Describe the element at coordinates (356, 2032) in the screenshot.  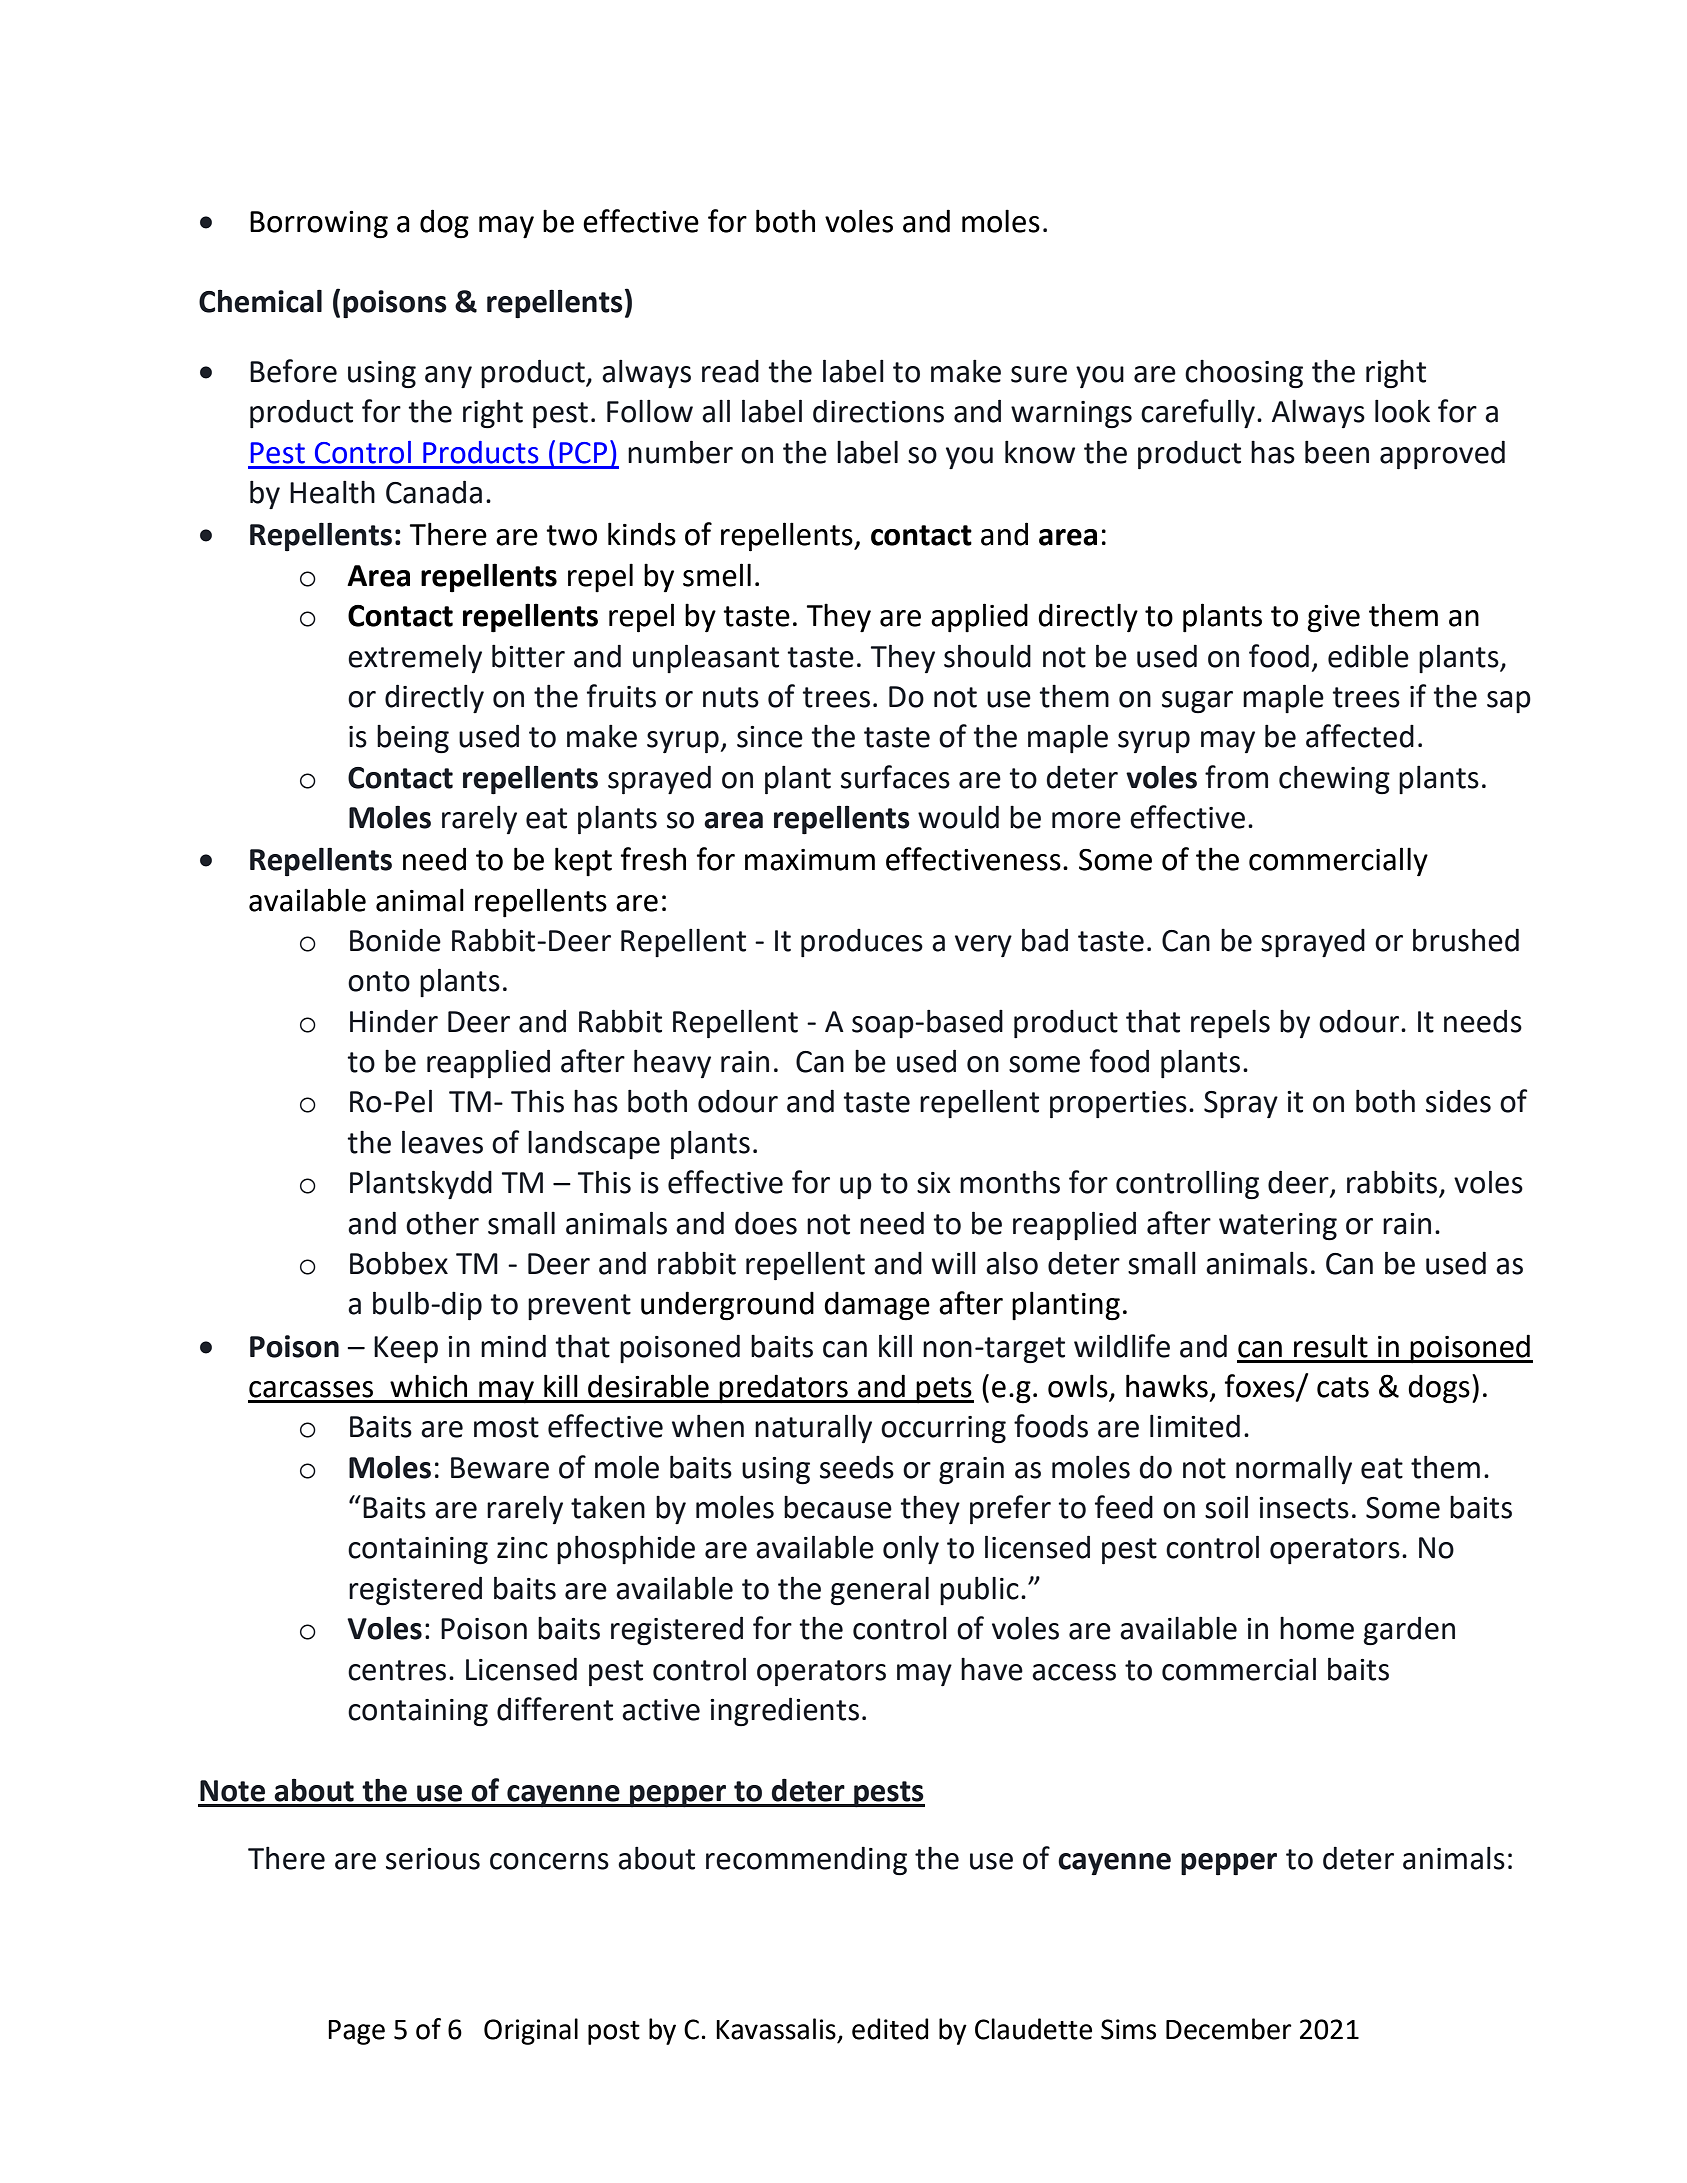
I see `Page` at that location.
